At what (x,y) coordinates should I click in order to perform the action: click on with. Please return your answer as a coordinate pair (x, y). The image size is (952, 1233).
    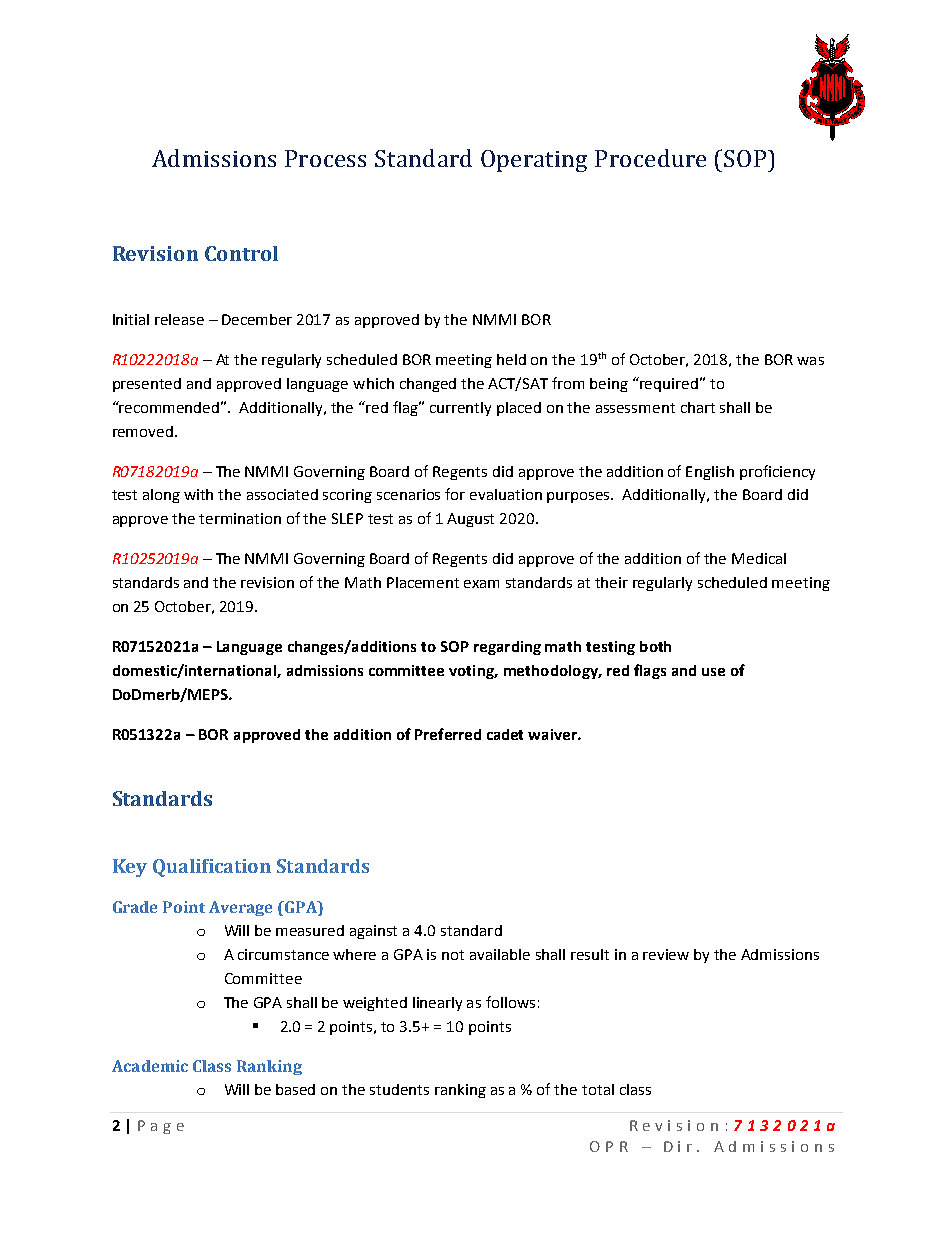
    Looking at the image, I should click on (198, 494).
